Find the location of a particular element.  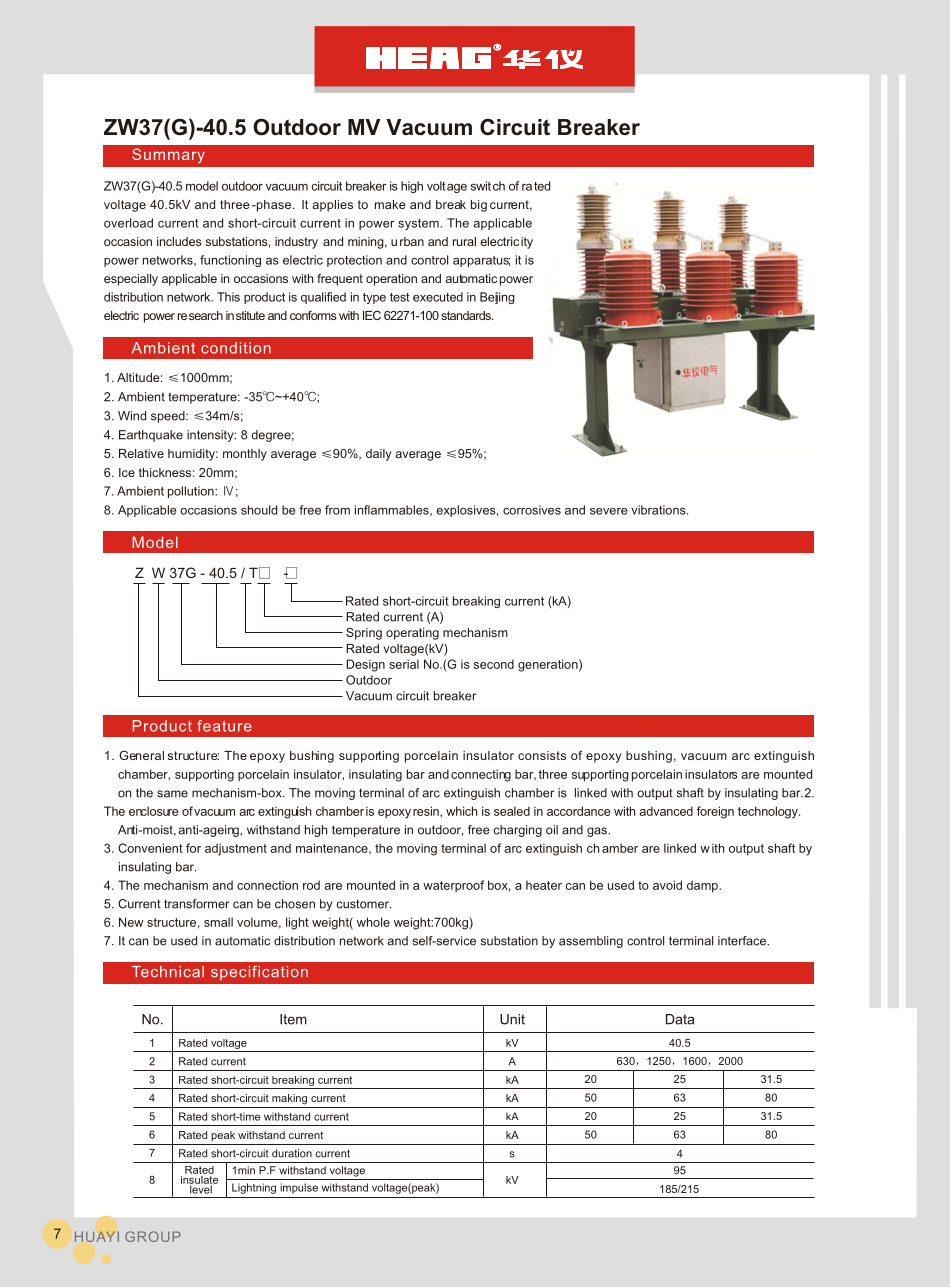

Beijing is located at coordinates (497, 298).
